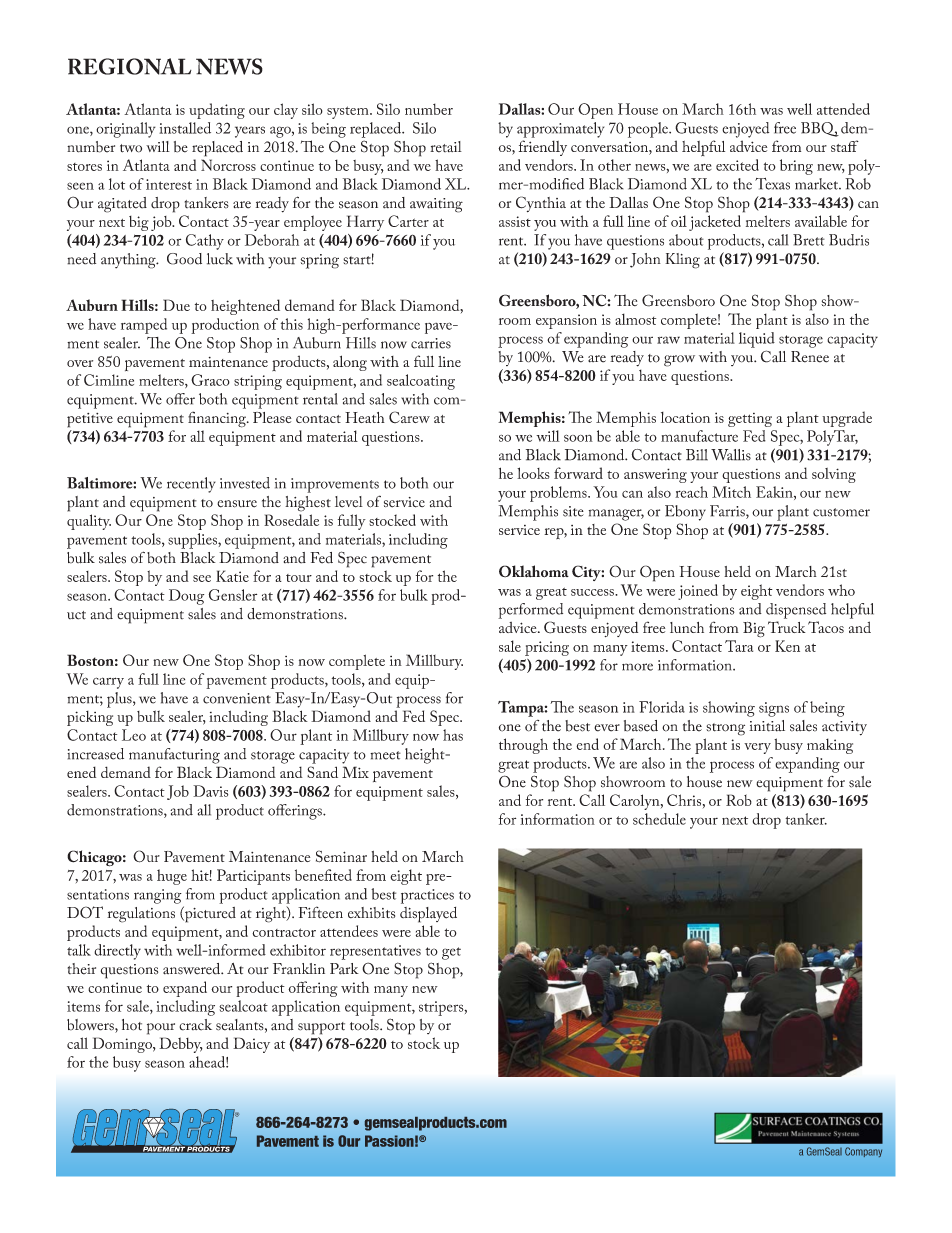 This image has width=952, height=1233. Describe the element at coordinates (757, 340) in the image. I see `liquid` at that location.
